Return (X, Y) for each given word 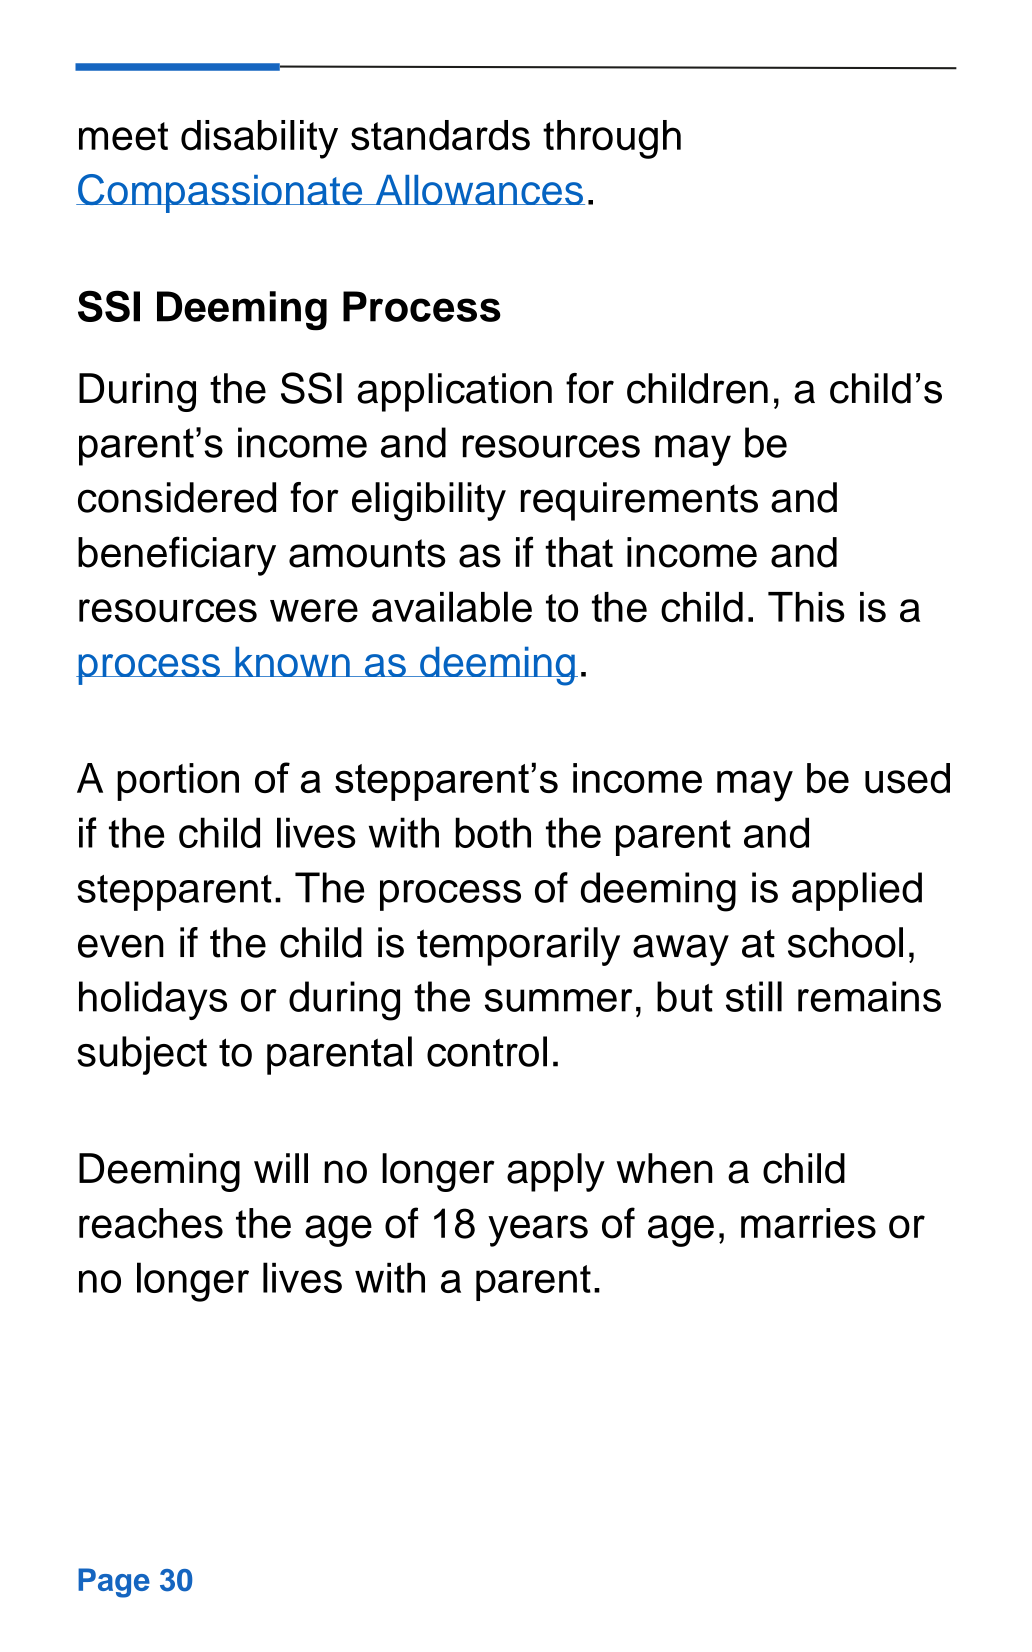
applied (857, 891)
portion (178, 782)
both (493, 832)
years (538, 1231)
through (612, 139)
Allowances (479, 190)
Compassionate (220, 193)
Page (114, 1583)
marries (808, 1223)
